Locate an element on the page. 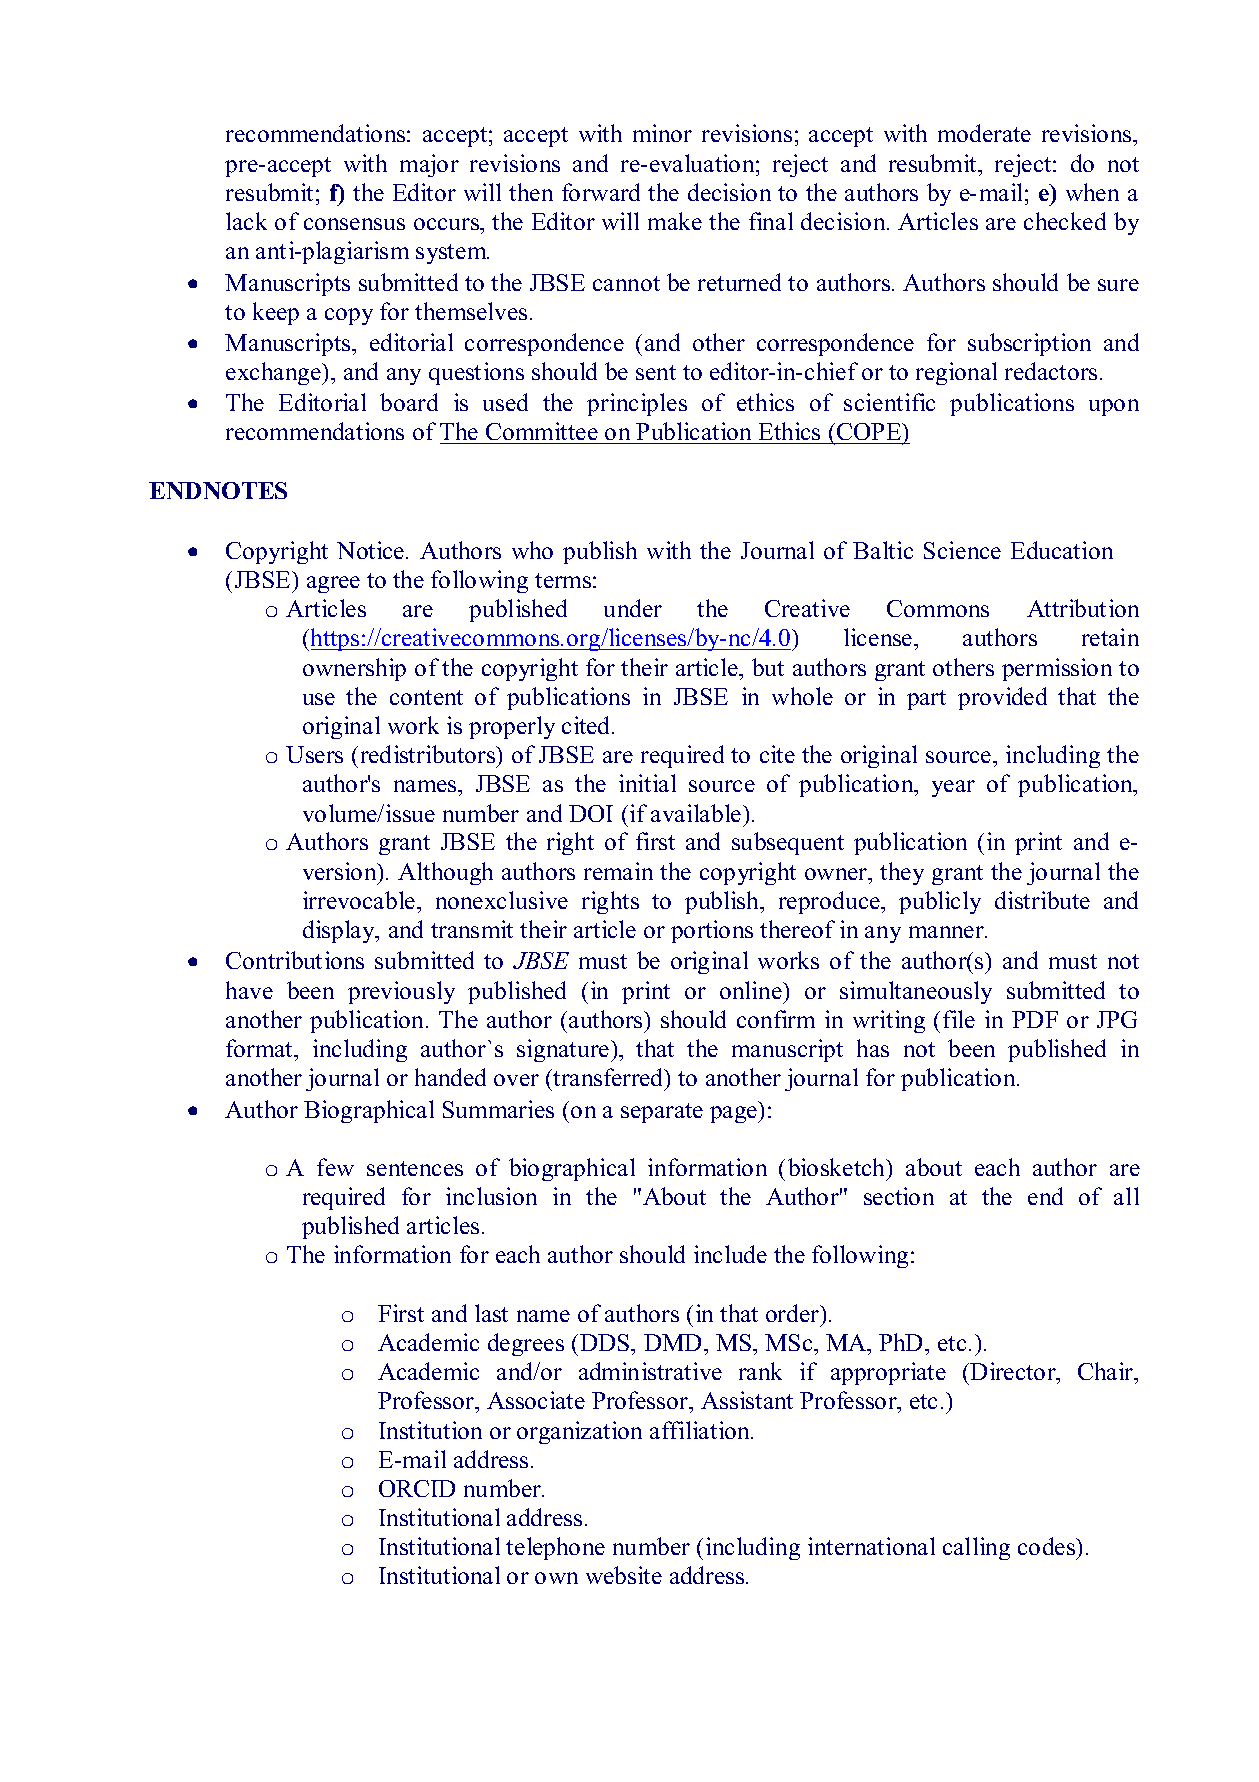 The width and height of the page is (1259, 1782). separate is located at coordinates (662, 1113).
